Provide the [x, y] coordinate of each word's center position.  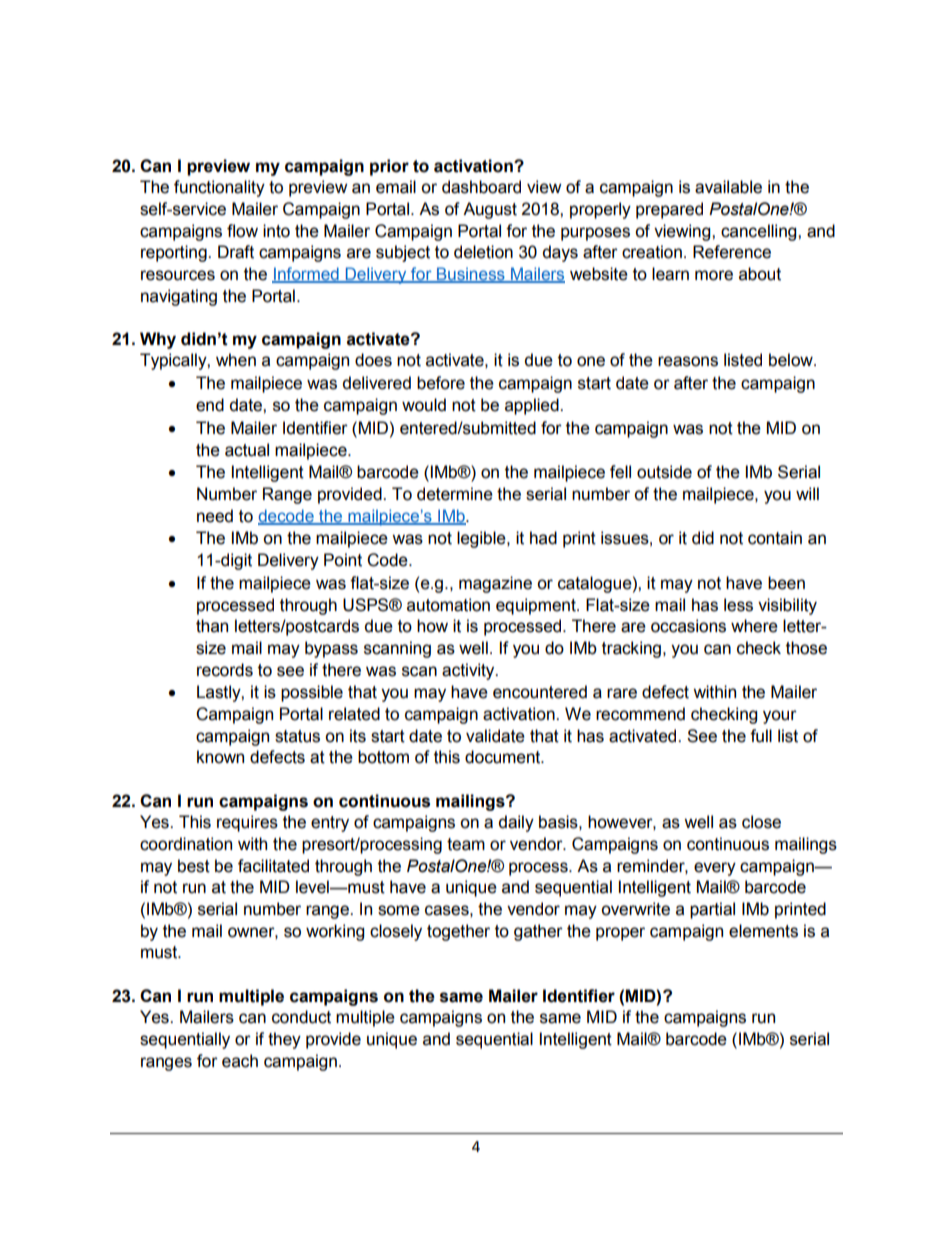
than [212, 626]
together [458, 932]
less [738, 605]
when [236, 360]
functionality [219, 188]
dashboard [481, 187]
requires [247, 823]
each [240, 1061]
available [728, 187]
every [715, 869]
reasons [688, 361]
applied [533, 406]
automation [448, 605]
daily [516, 823]
